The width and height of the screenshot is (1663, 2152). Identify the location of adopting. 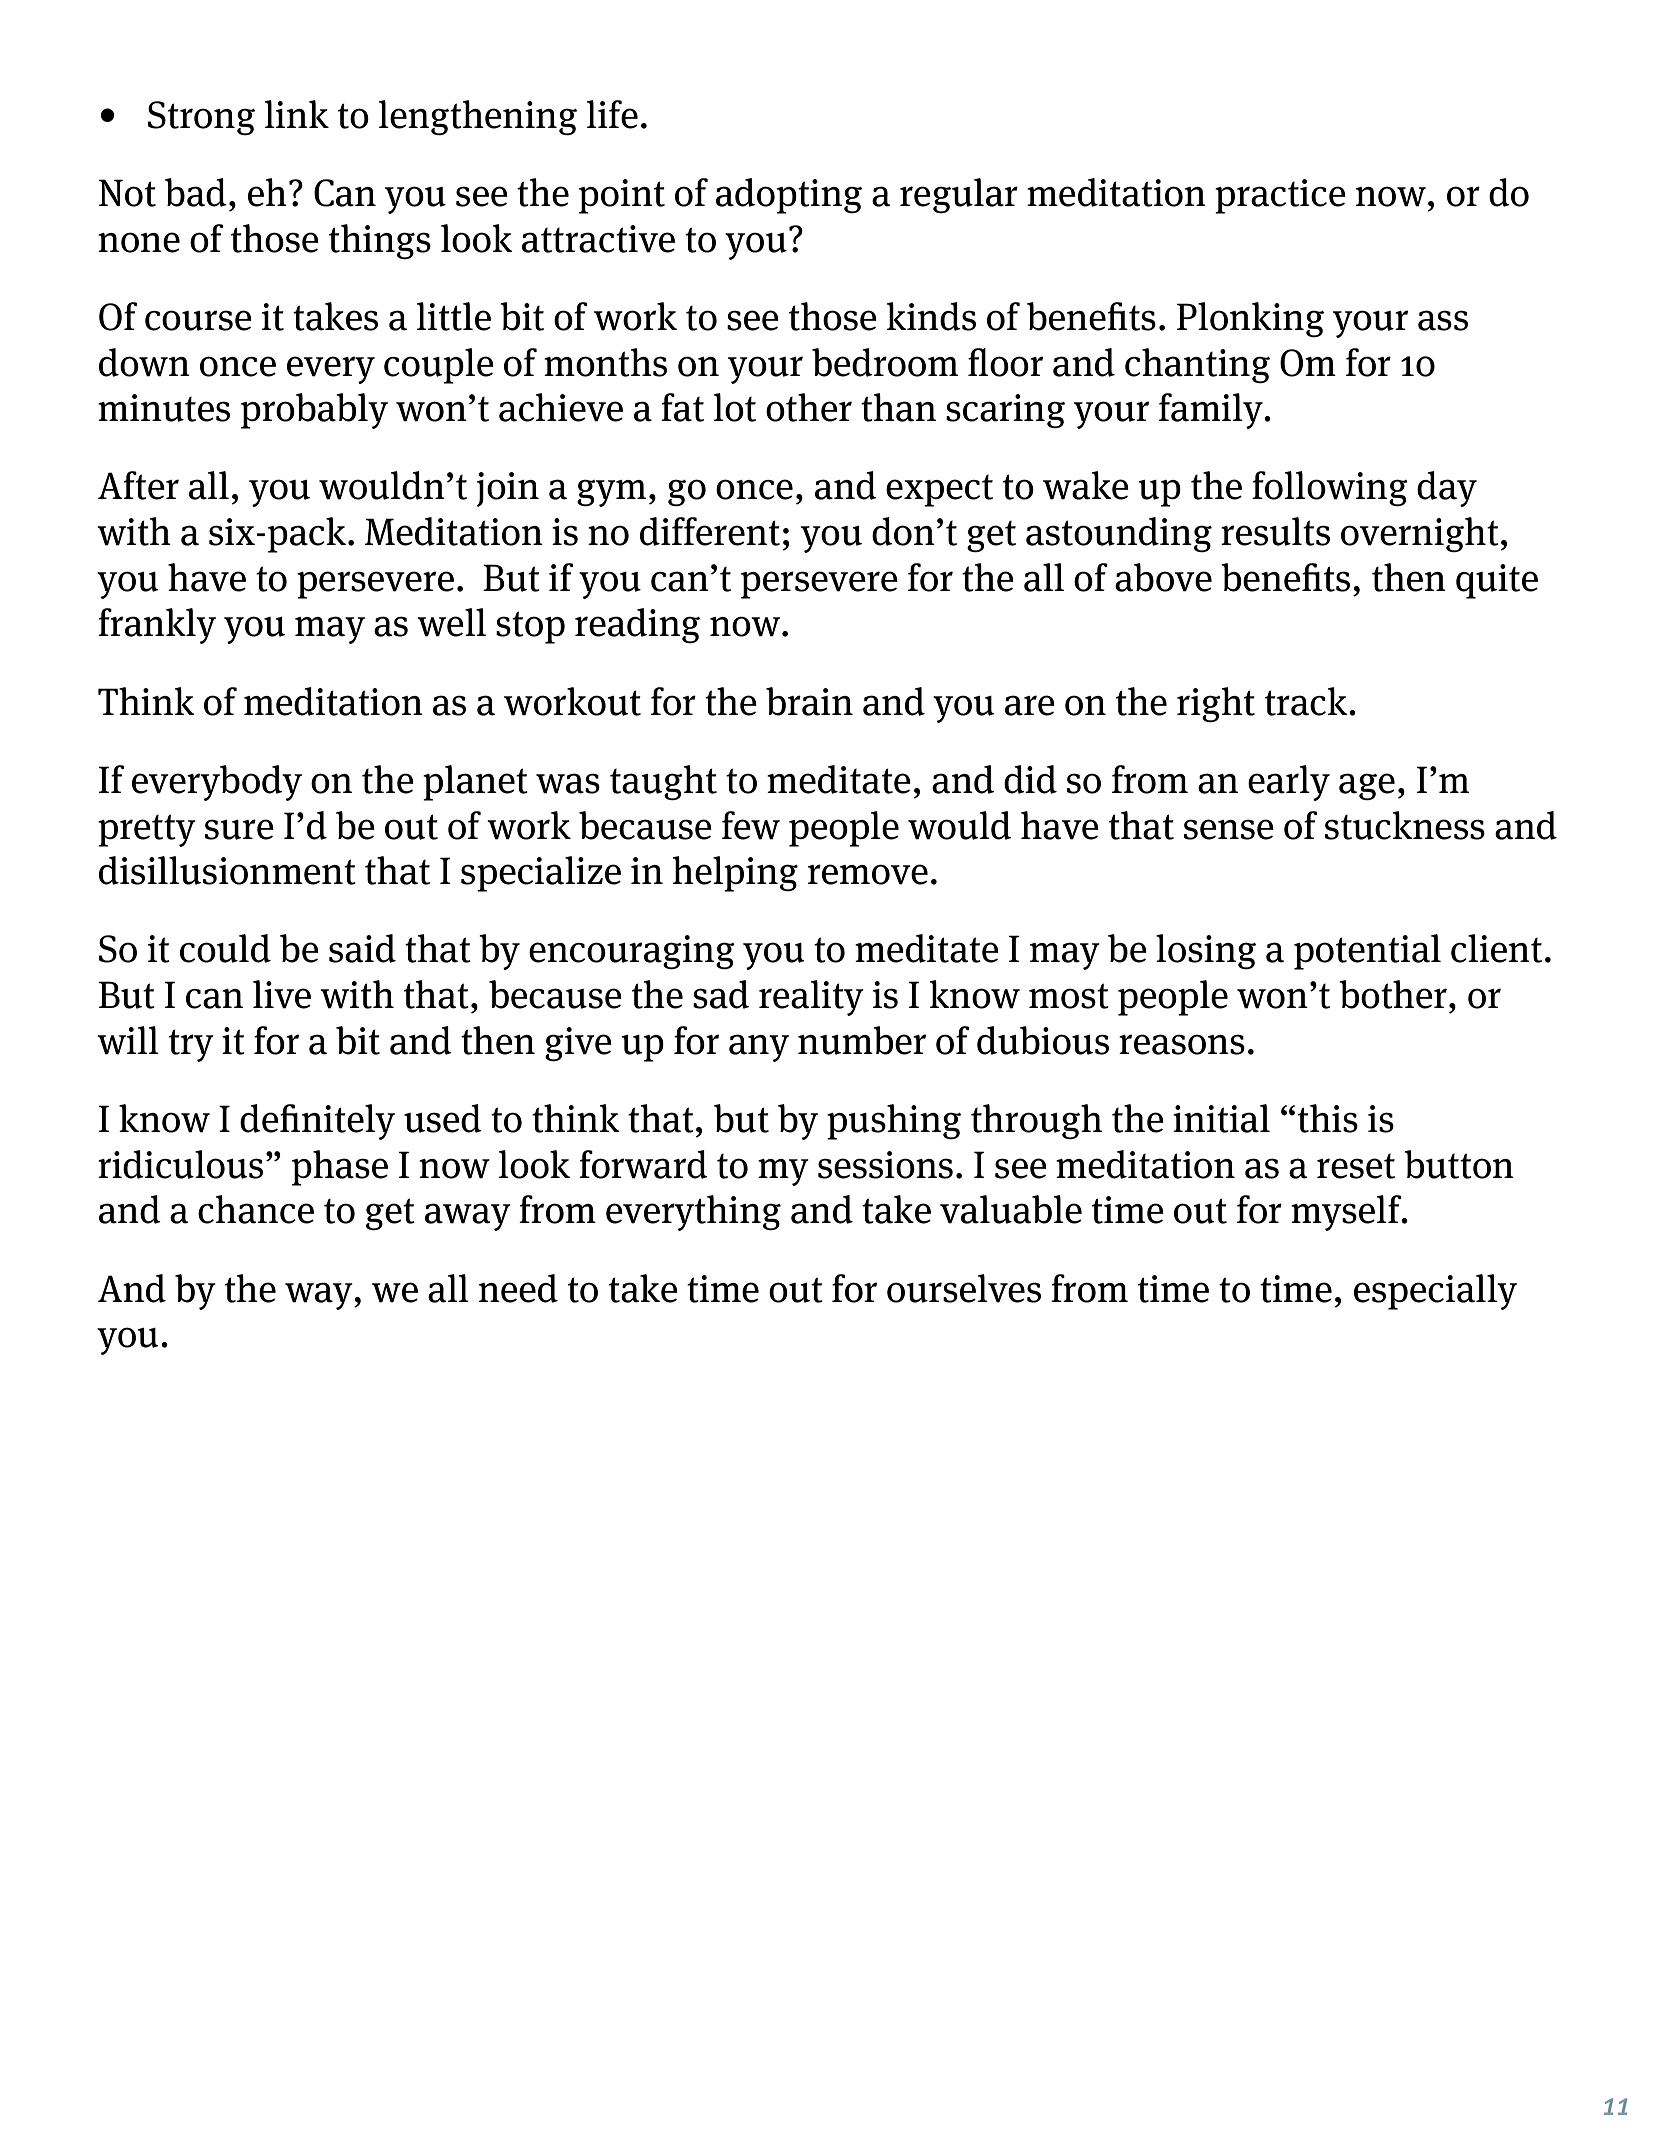
(789, 196).
